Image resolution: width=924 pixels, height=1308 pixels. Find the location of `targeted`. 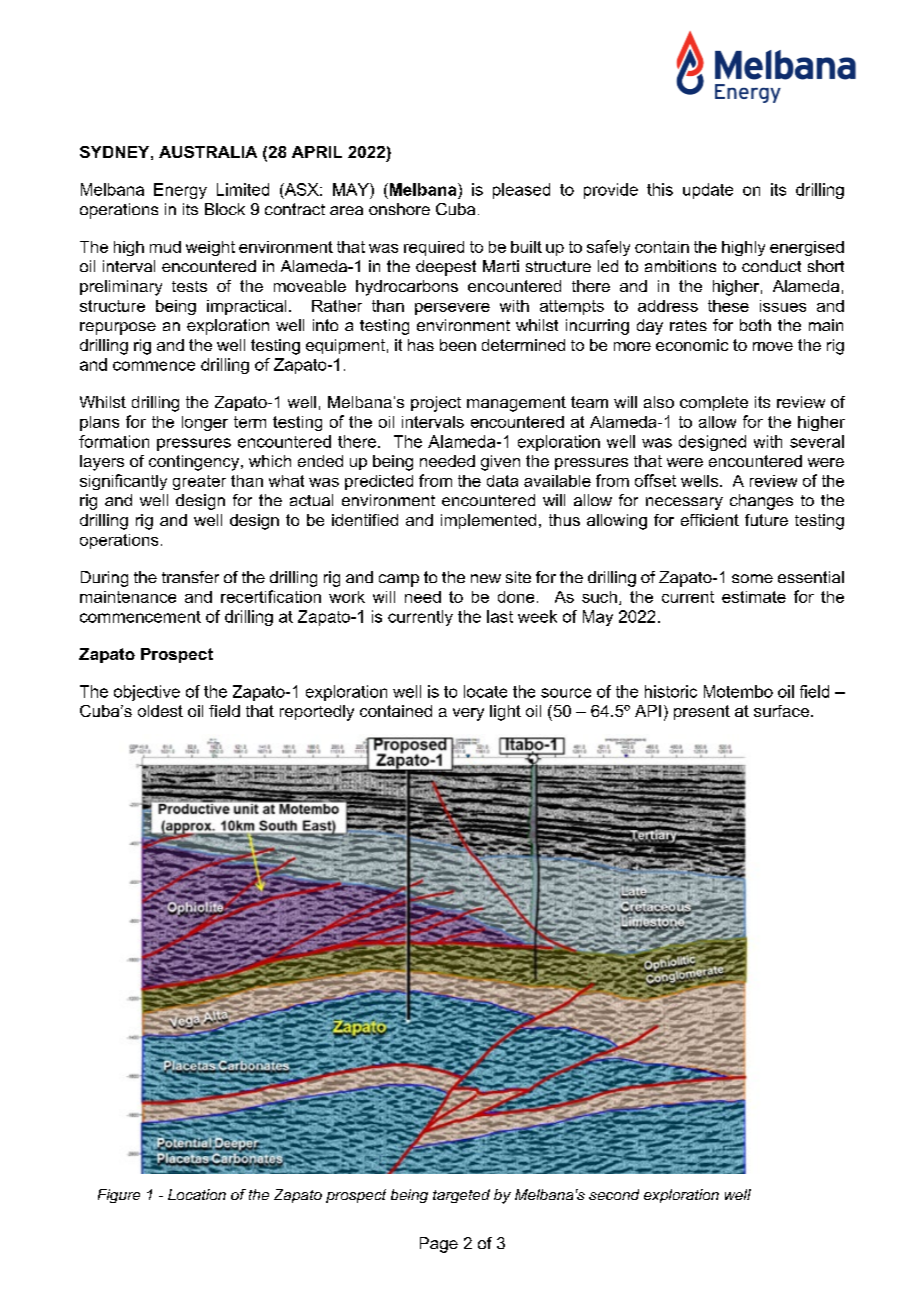

targeted is located at coordinates (461, 1196).
